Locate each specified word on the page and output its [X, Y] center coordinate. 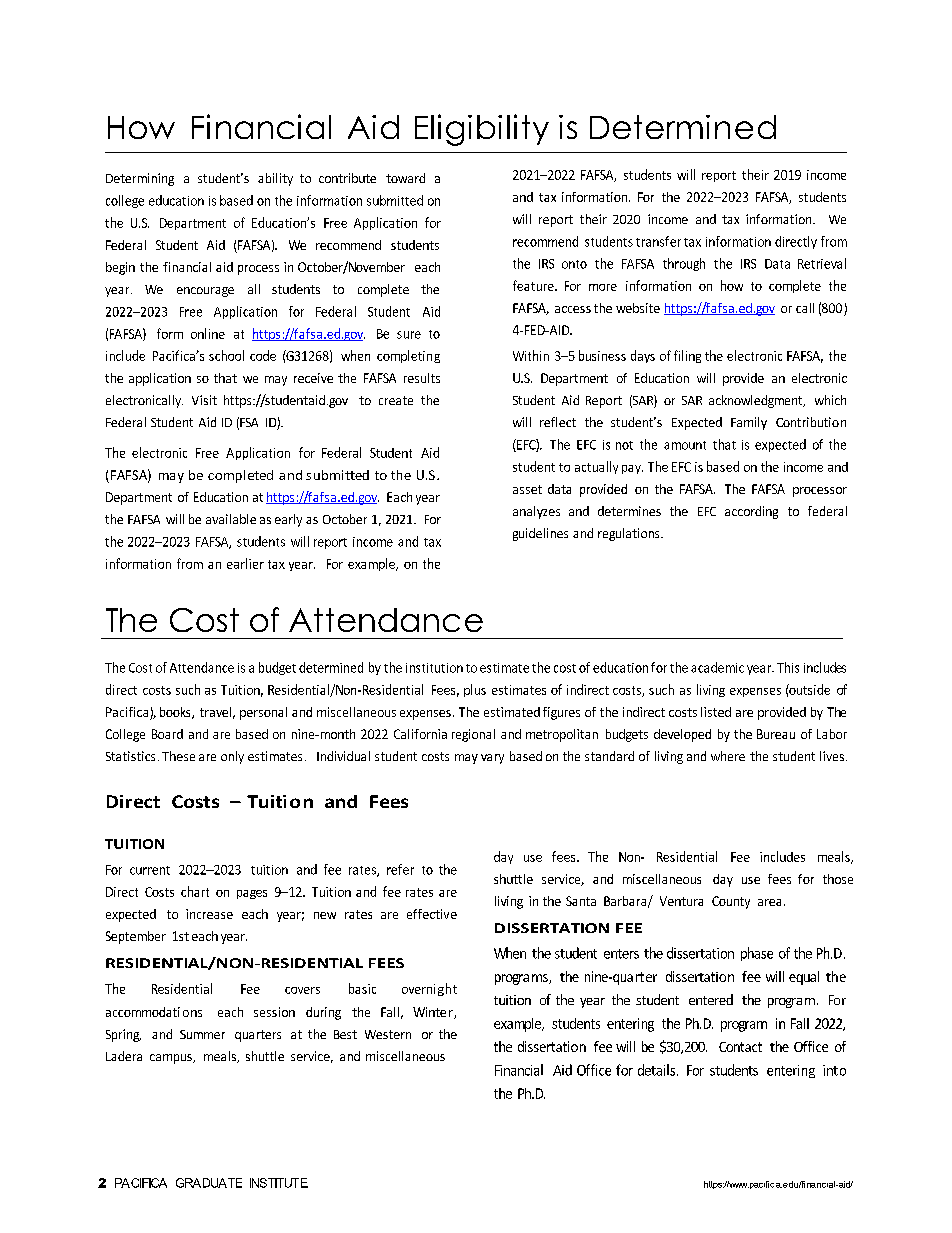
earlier [245, 563]
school [226, 355]
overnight [429, 989]
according [751, 512]
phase [757, 954]
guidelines [540, 534]
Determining [140, 179]
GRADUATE [209, 1183]
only [232, 757]
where [728, 756]
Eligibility [482, 130]
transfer [658, 241]
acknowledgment [757, 401]
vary [492, 759]
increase [209, 914]
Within [531, 355]
